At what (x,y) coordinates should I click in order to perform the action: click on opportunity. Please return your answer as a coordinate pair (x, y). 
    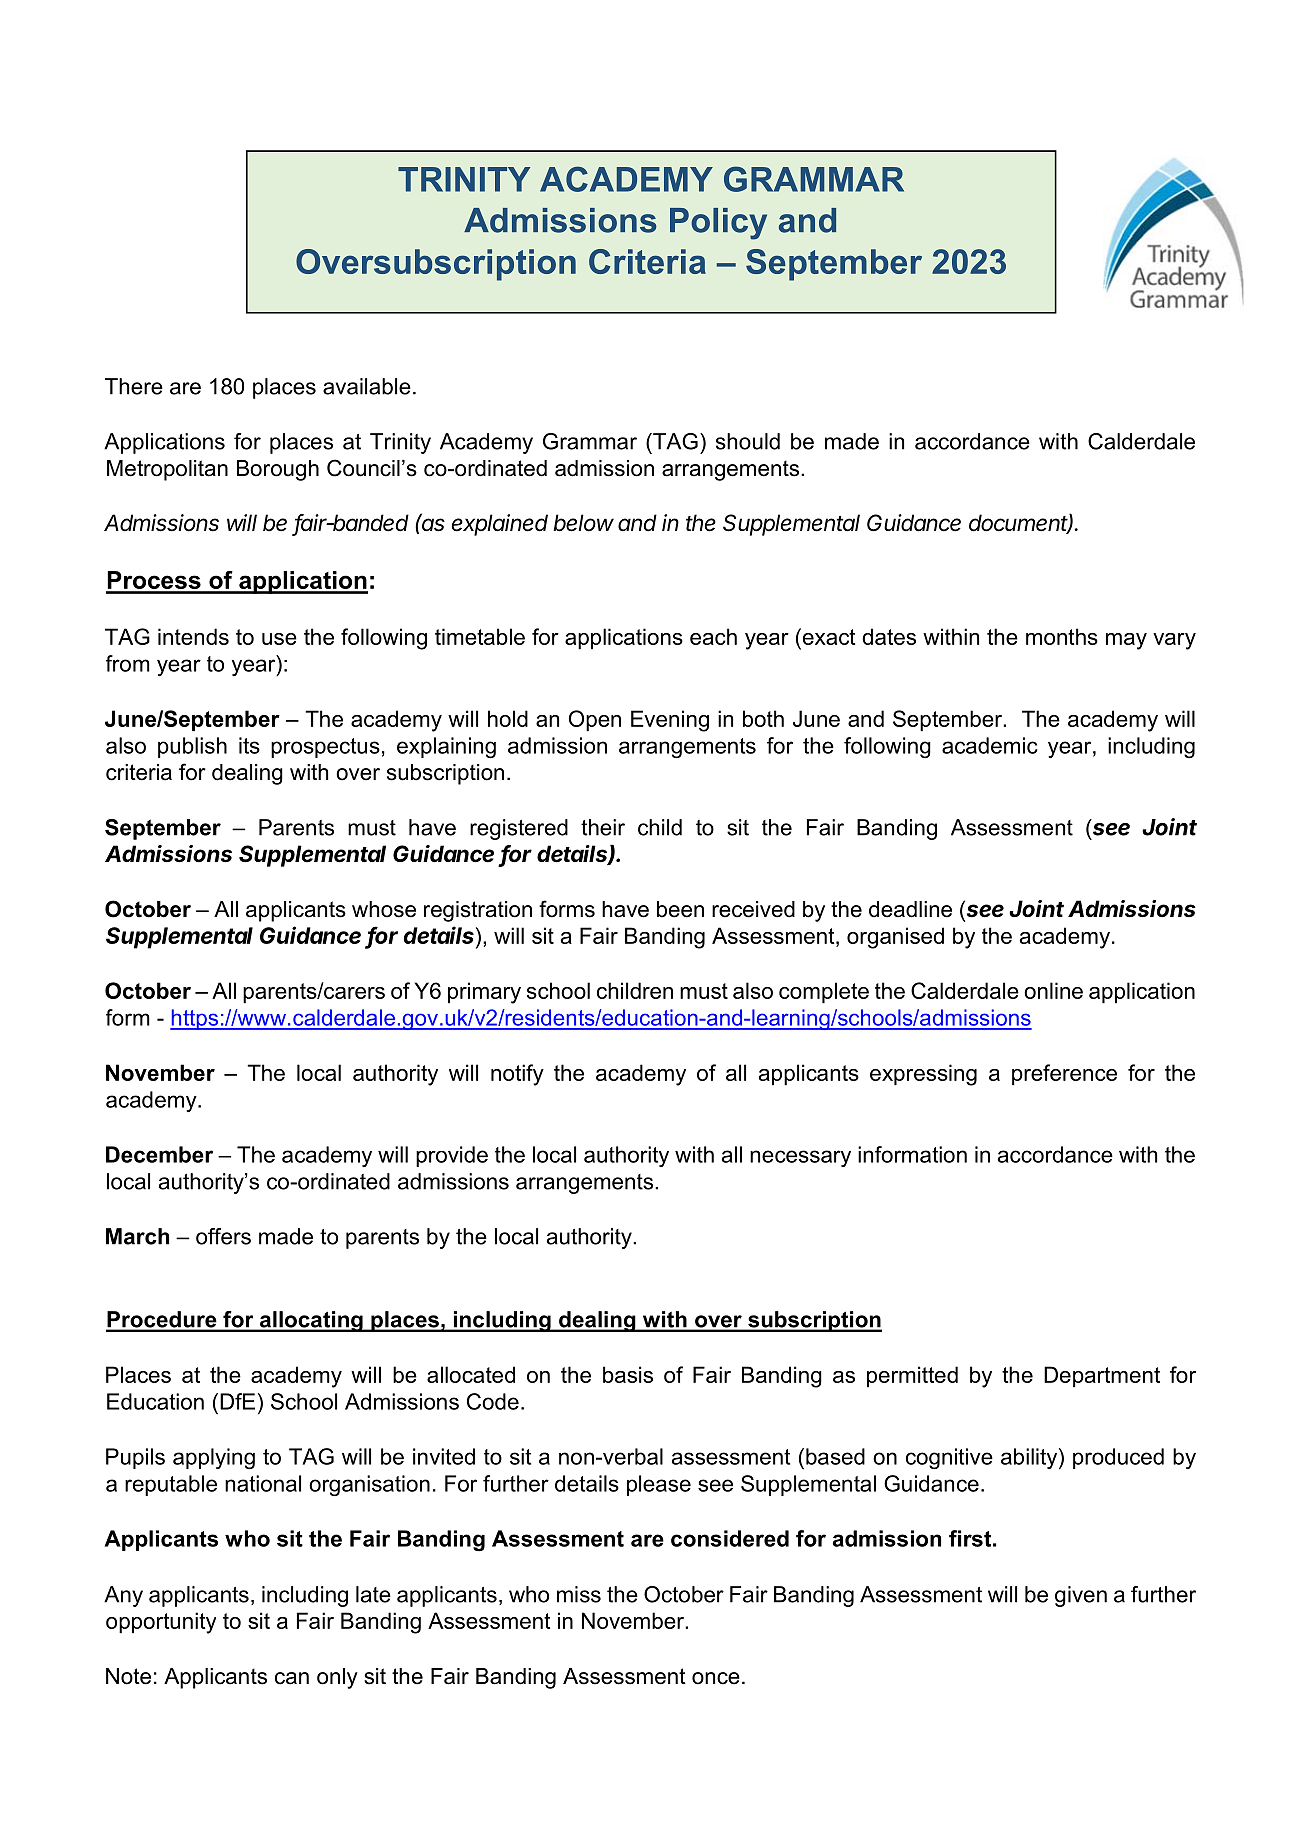
    Looking at the image, I should click on (161, 1623).
